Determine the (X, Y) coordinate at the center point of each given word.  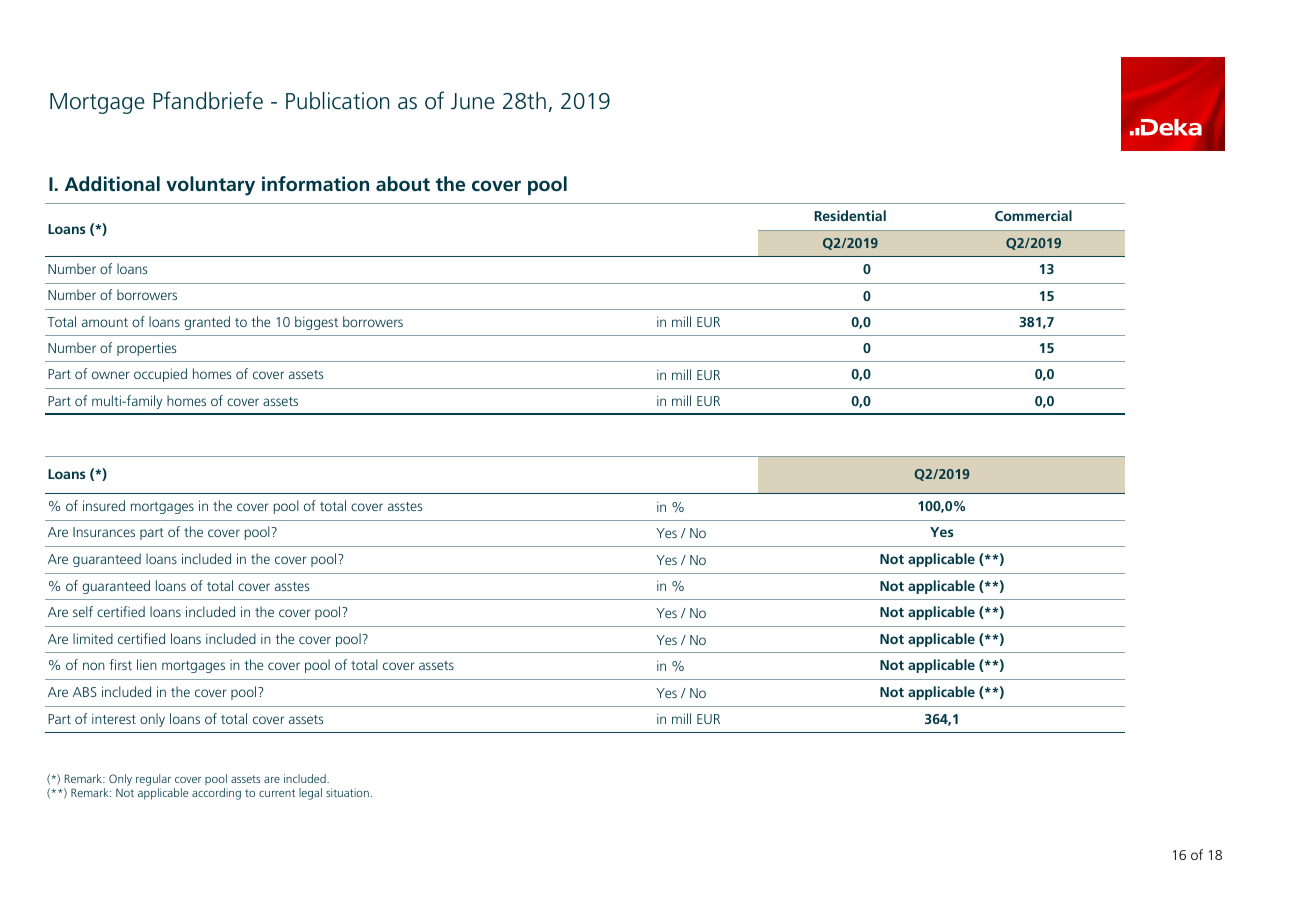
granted (207, 323)
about (403, 183)
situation (347, 792)
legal (310, 794)
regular (153, 781)
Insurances (104, 532)
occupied (160, 375)
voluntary (210, 186)
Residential (850, 215)
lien (147, 664)
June (473, 101)
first (120, 664)
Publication (337, 101)
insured (104, 505)
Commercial (1033, 215)
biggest (316, 323)
